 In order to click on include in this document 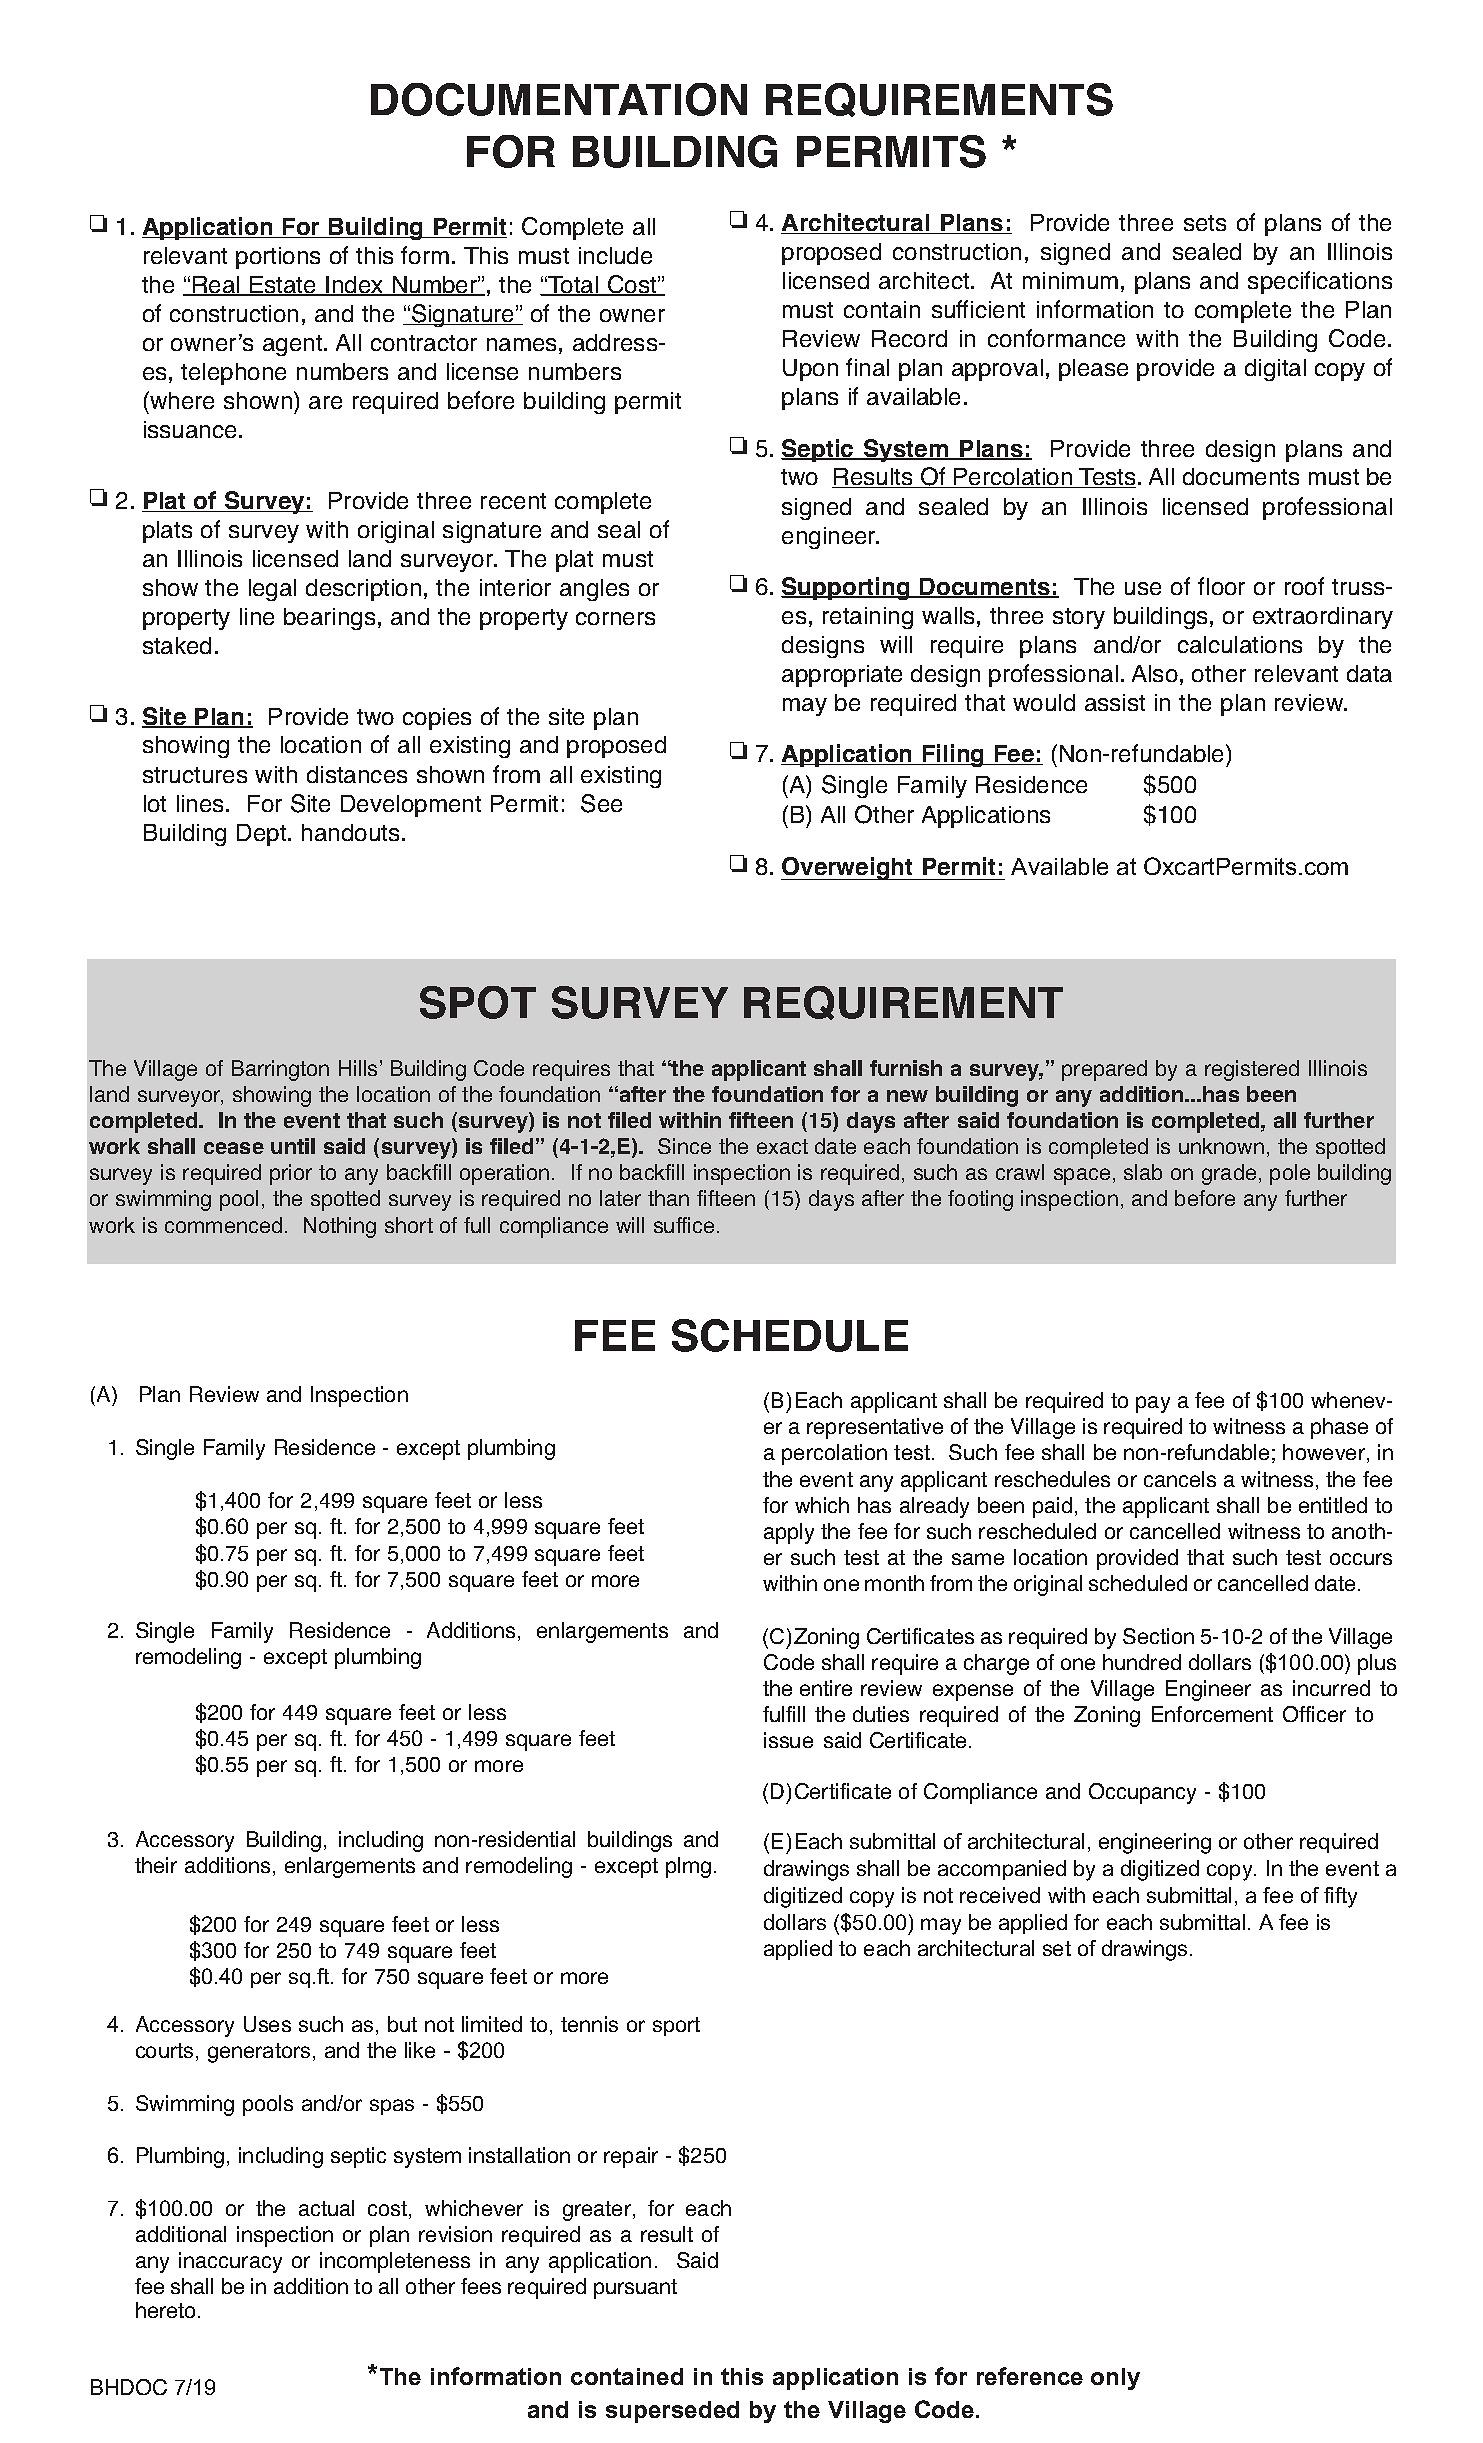, I will do `click(615, 255)`.
